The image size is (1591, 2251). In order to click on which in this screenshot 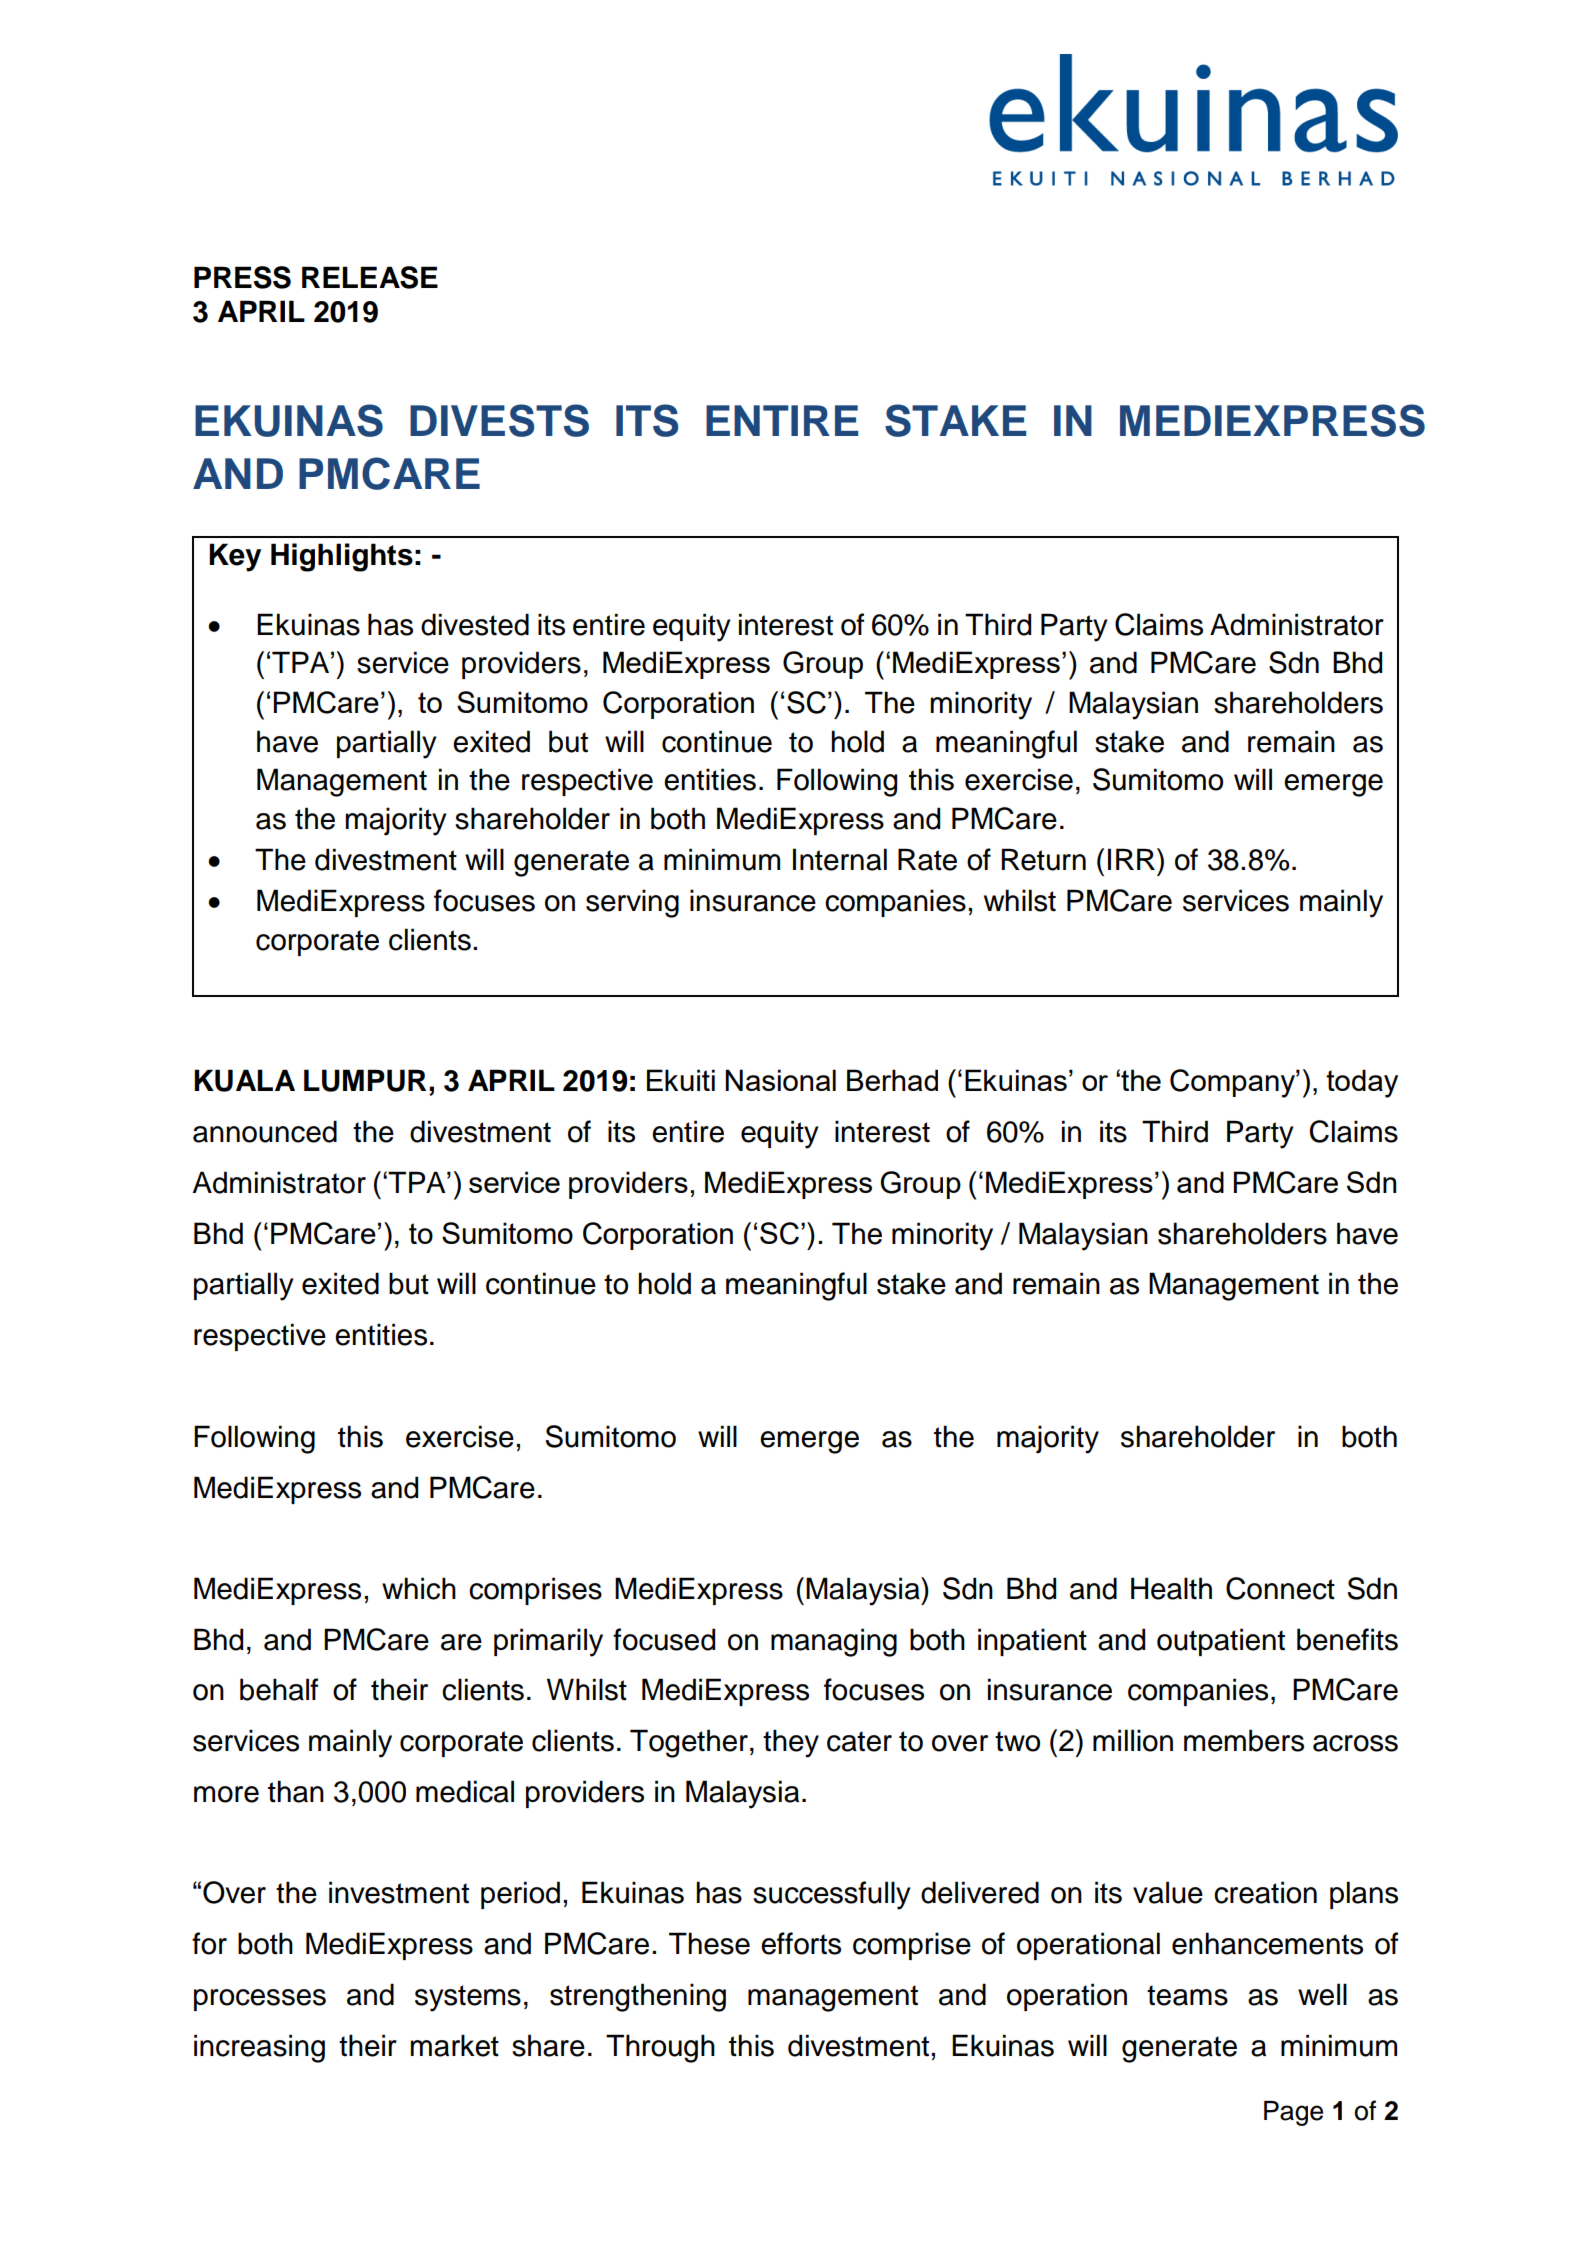, I will do `click(419, 1588)`.
